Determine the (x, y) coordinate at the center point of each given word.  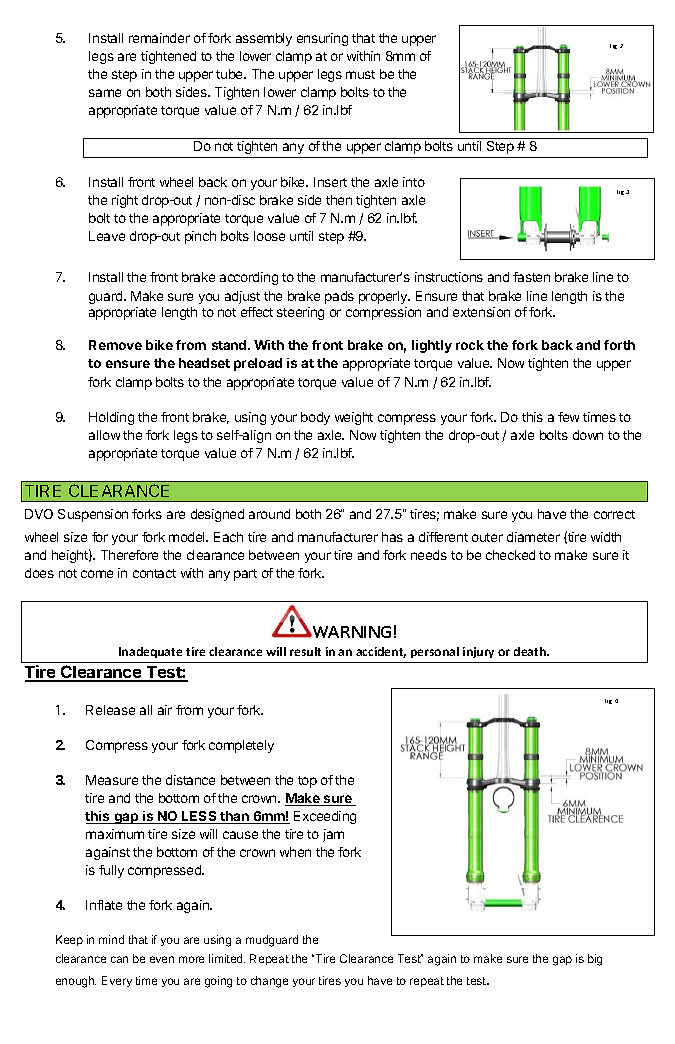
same (105, 93)
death (531, 651)
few (568, 417)
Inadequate (150, 652)
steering (300, 313)
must (360, 74)
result (305, 651)
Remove (115, 345)
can (119, 959)
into (414, 182)
